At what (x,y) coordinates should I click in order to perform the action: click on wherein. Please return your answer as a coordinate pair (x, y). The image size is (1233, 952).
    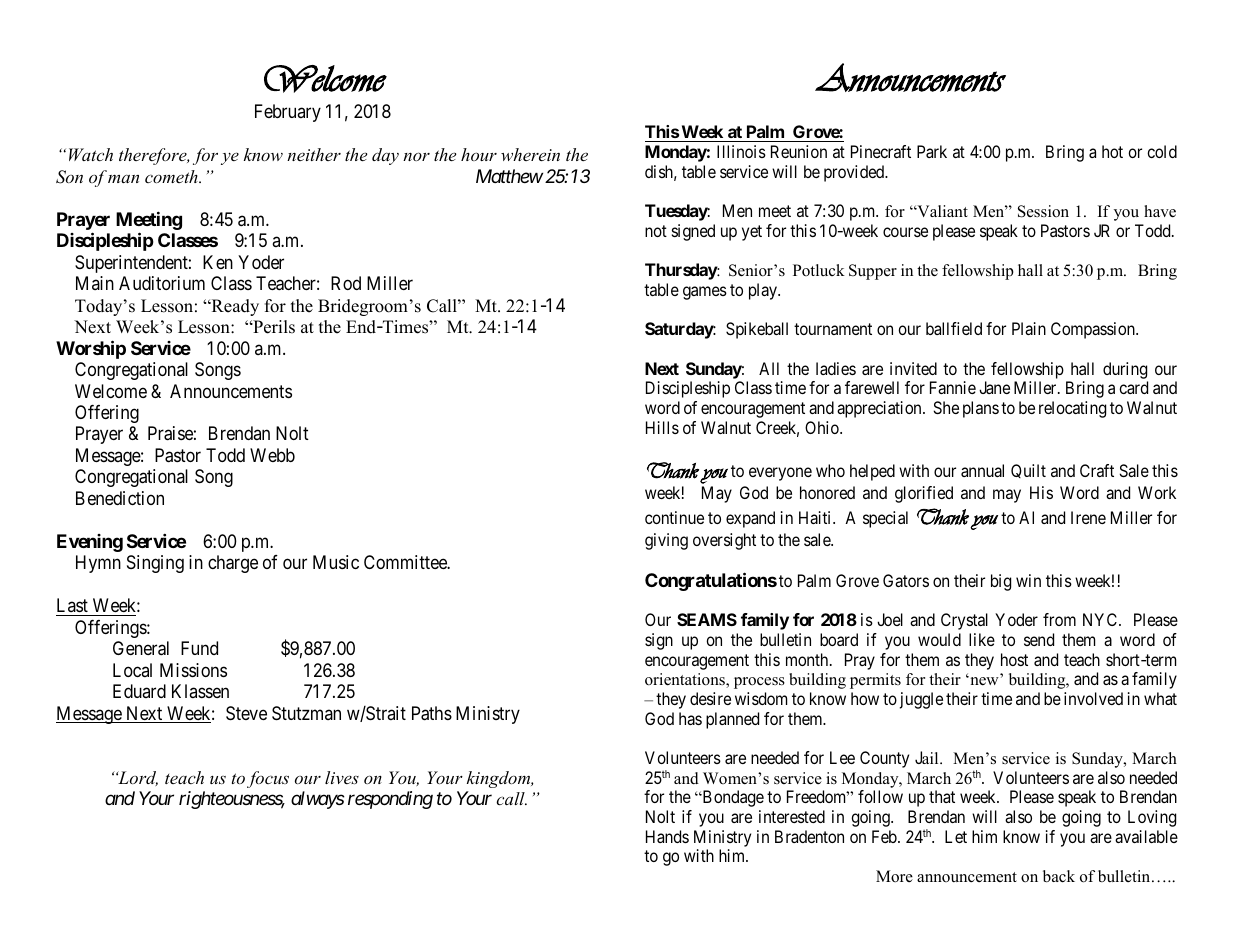
    Looking at the image, I should click on (530, 154).
